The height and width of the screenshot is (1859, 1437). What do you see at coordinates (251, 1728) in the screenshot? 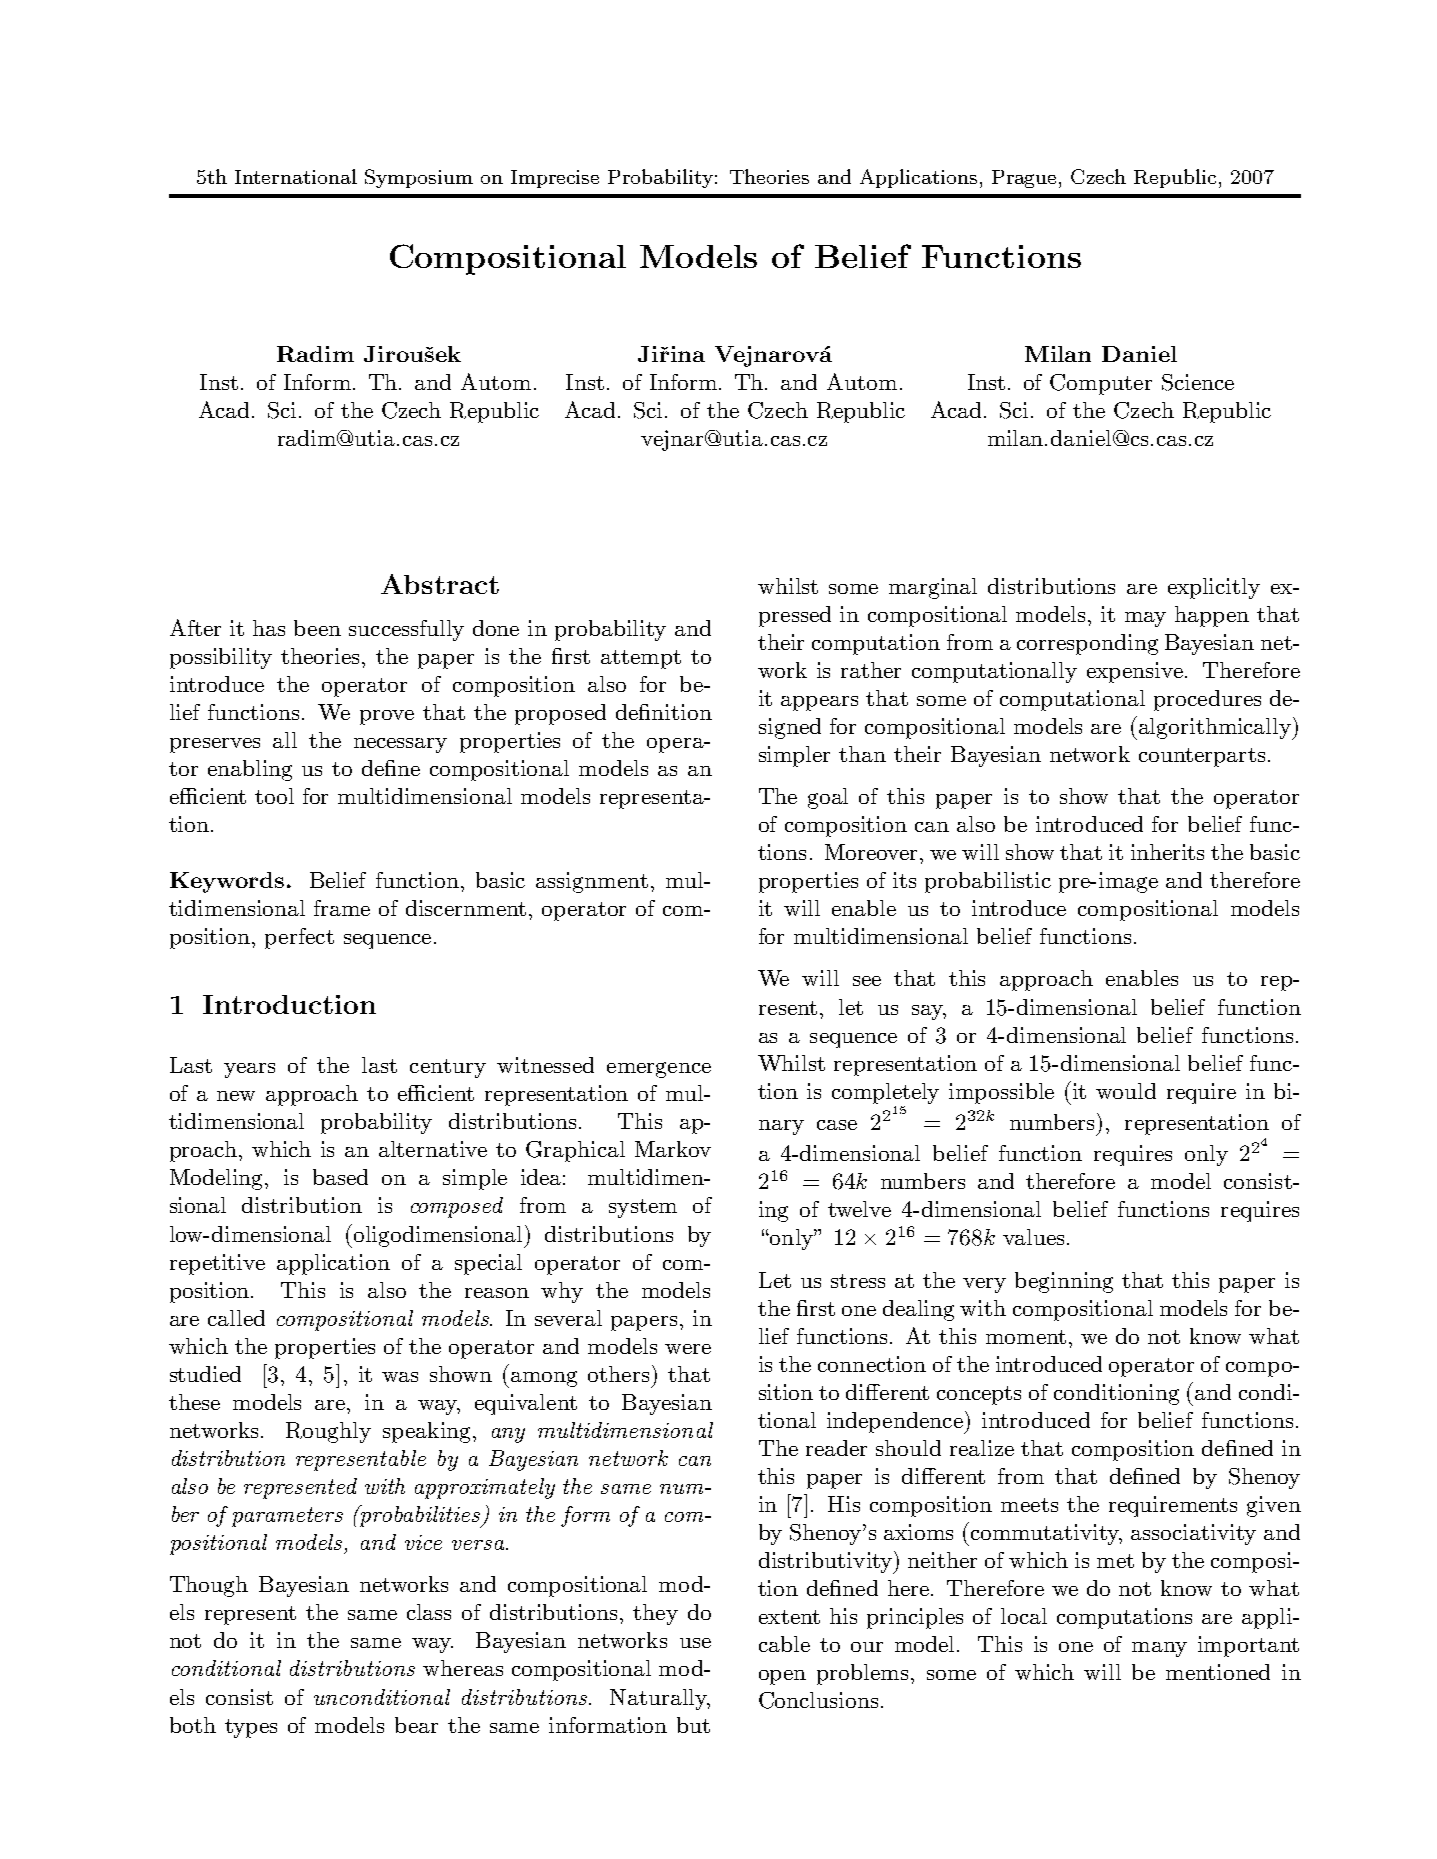
I see `types` at bounding box center [251, 1728].
